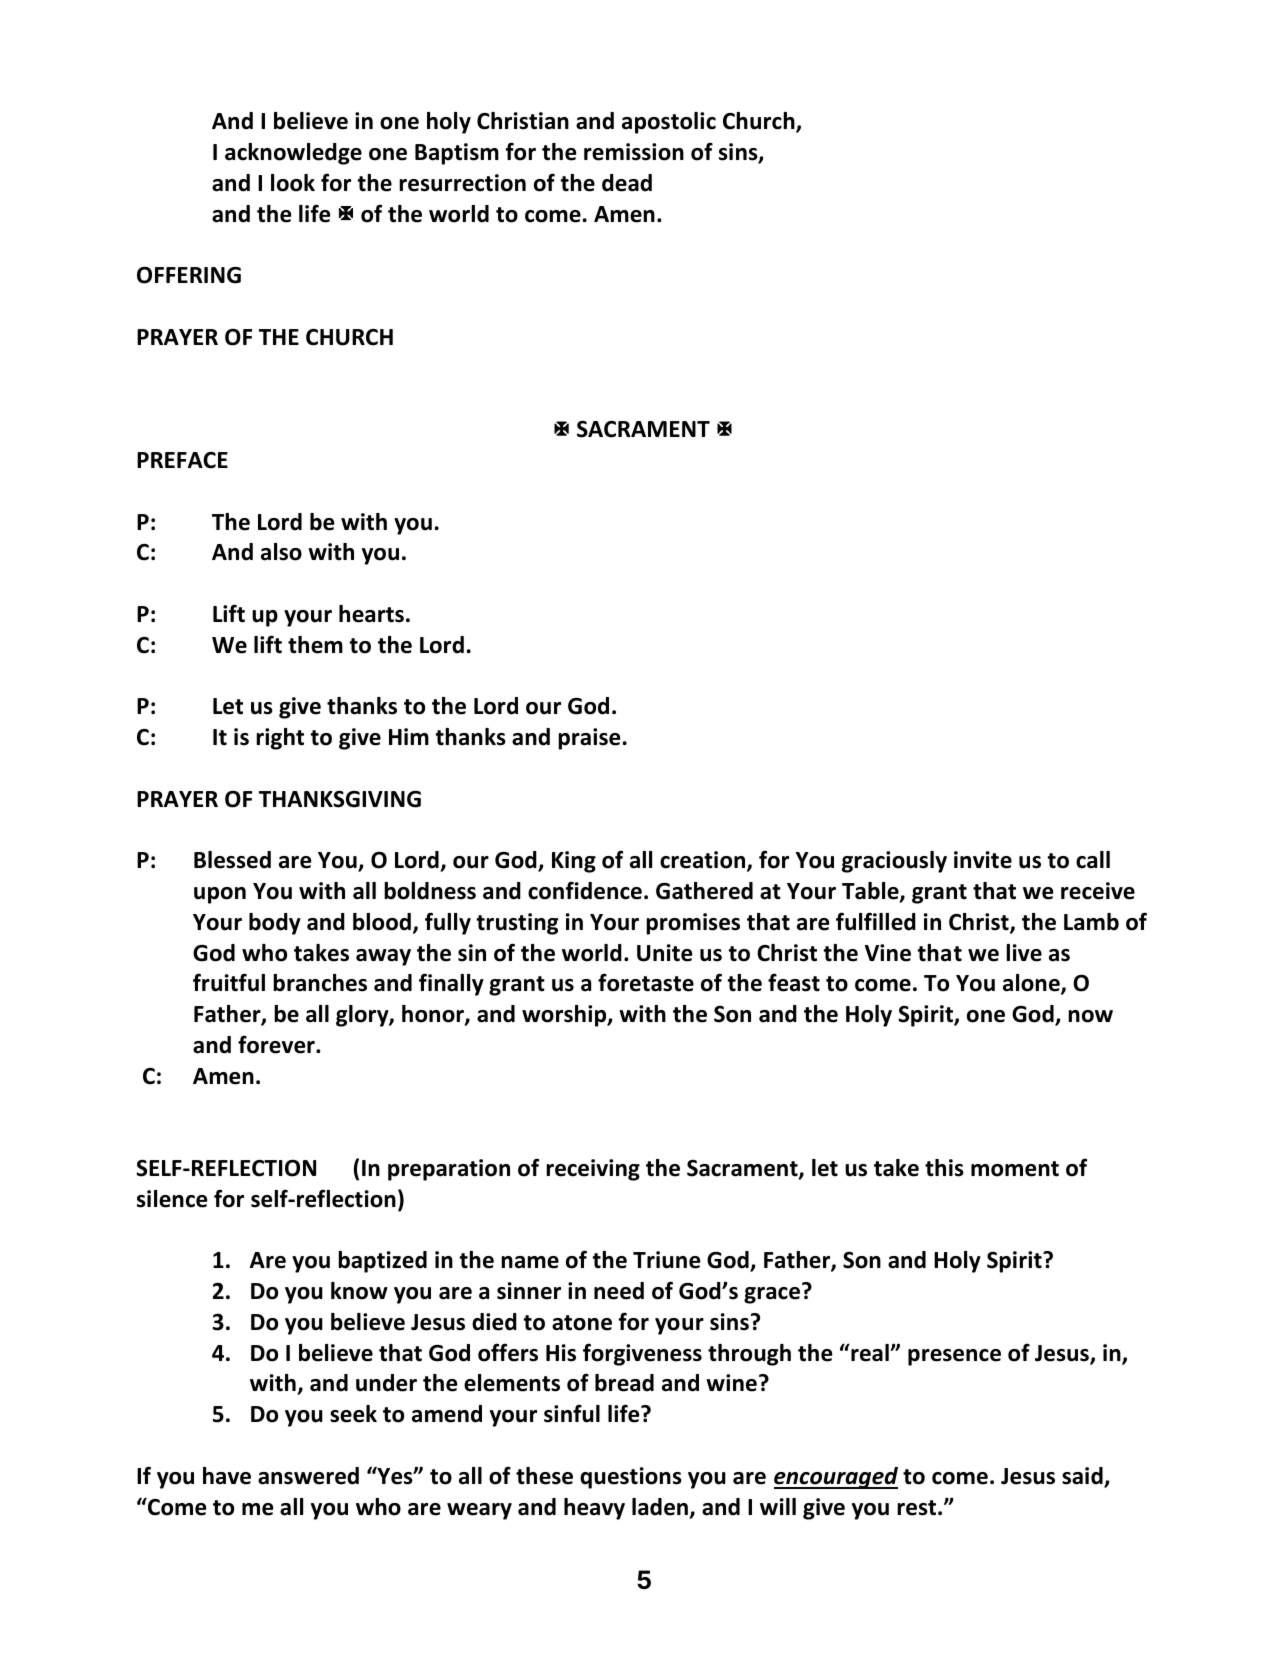  What do you see at coordinates (293, 183) in the screenshot?
I see `look` at bounding box center [293, 183].
